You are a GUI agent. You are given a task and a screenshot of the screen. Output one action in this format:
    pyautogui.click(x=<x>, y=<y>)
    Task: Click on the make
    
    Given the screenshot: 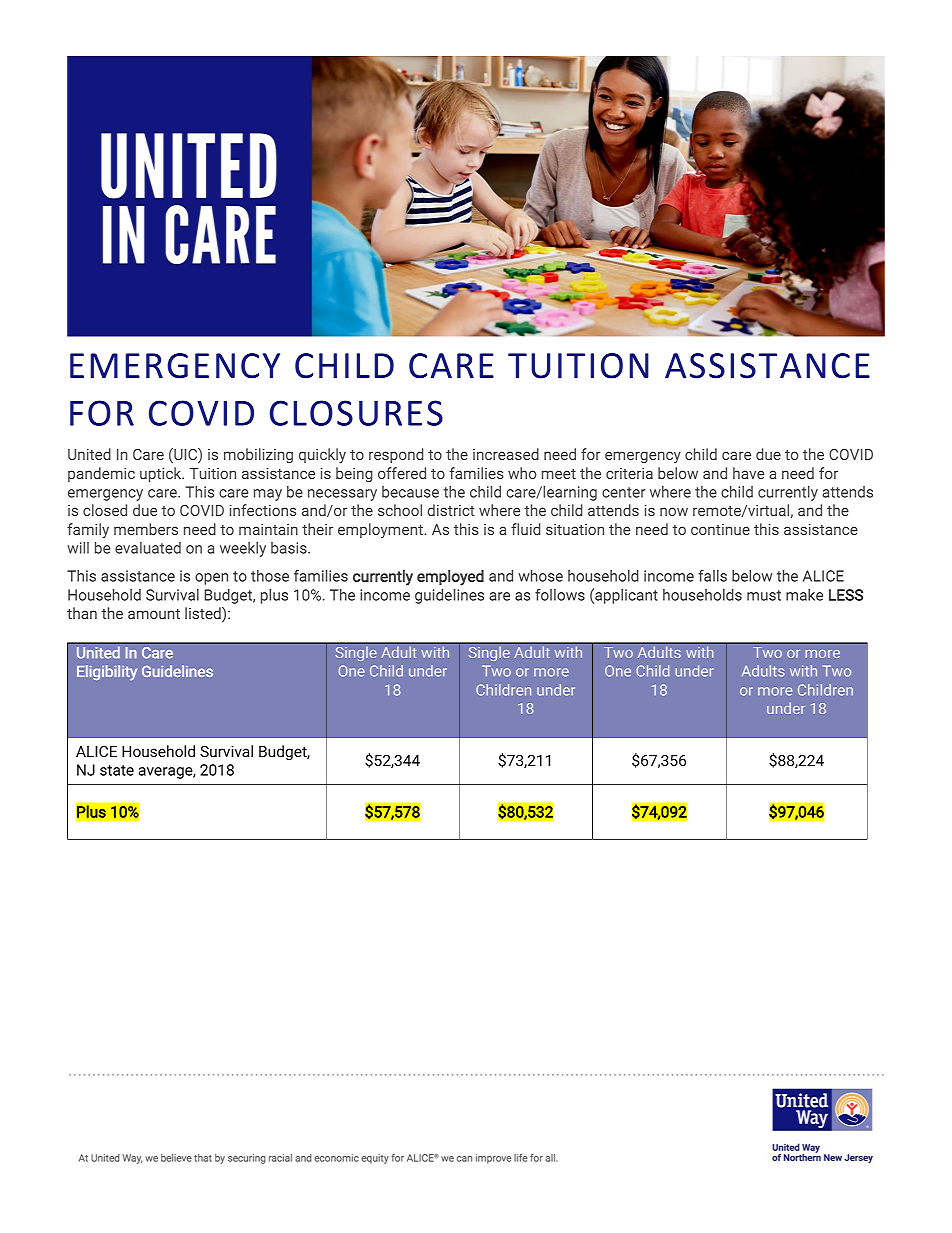 What is the action you would take?
    pyautogui.click(x=804, y=595)
